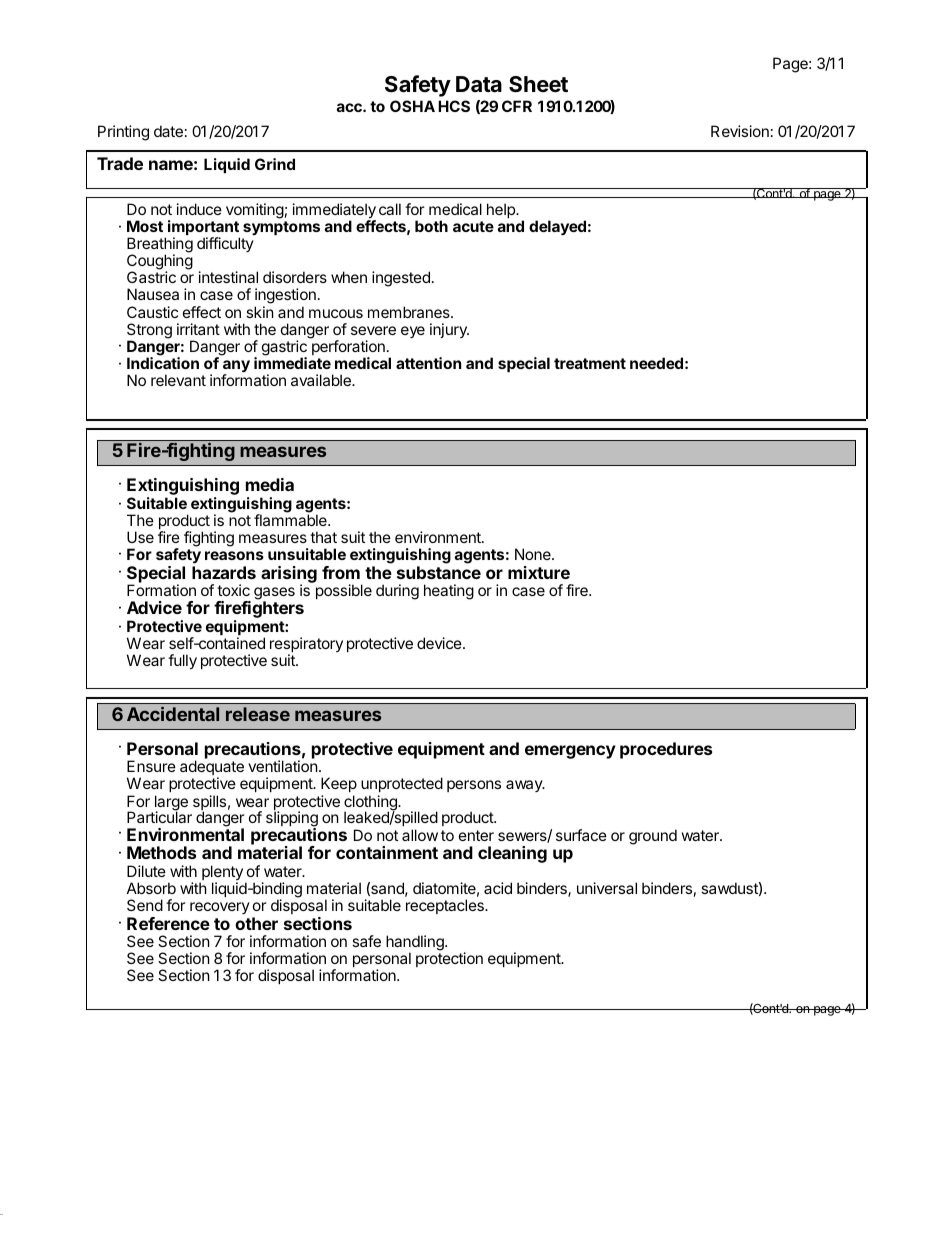 This document has height=1233, width=952. What do you see at coordinates (168, 131) in the document?
I see `date` at bounding box center [168, 131].
